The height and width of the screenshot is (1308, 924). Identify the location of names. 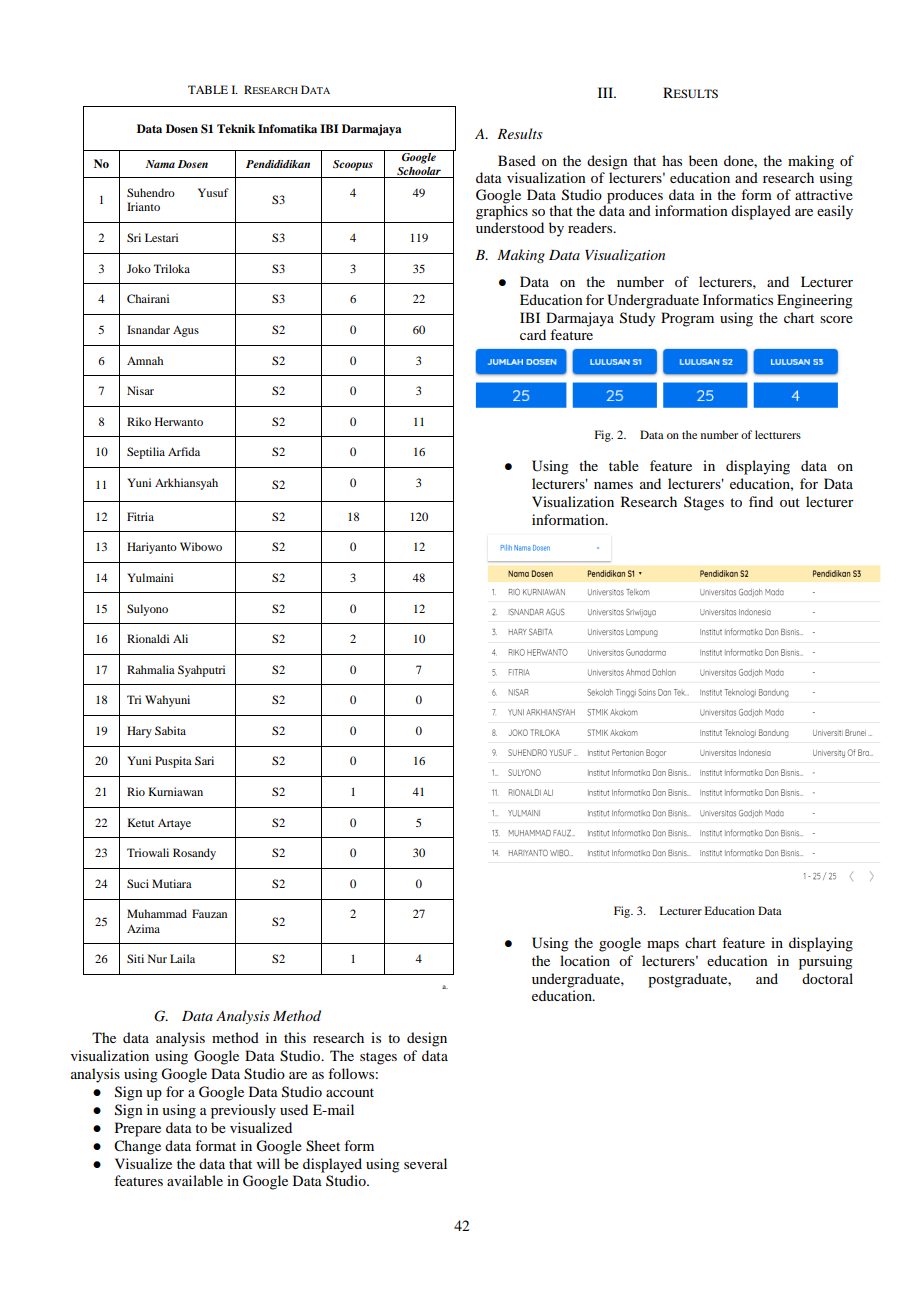
(613, 485).
